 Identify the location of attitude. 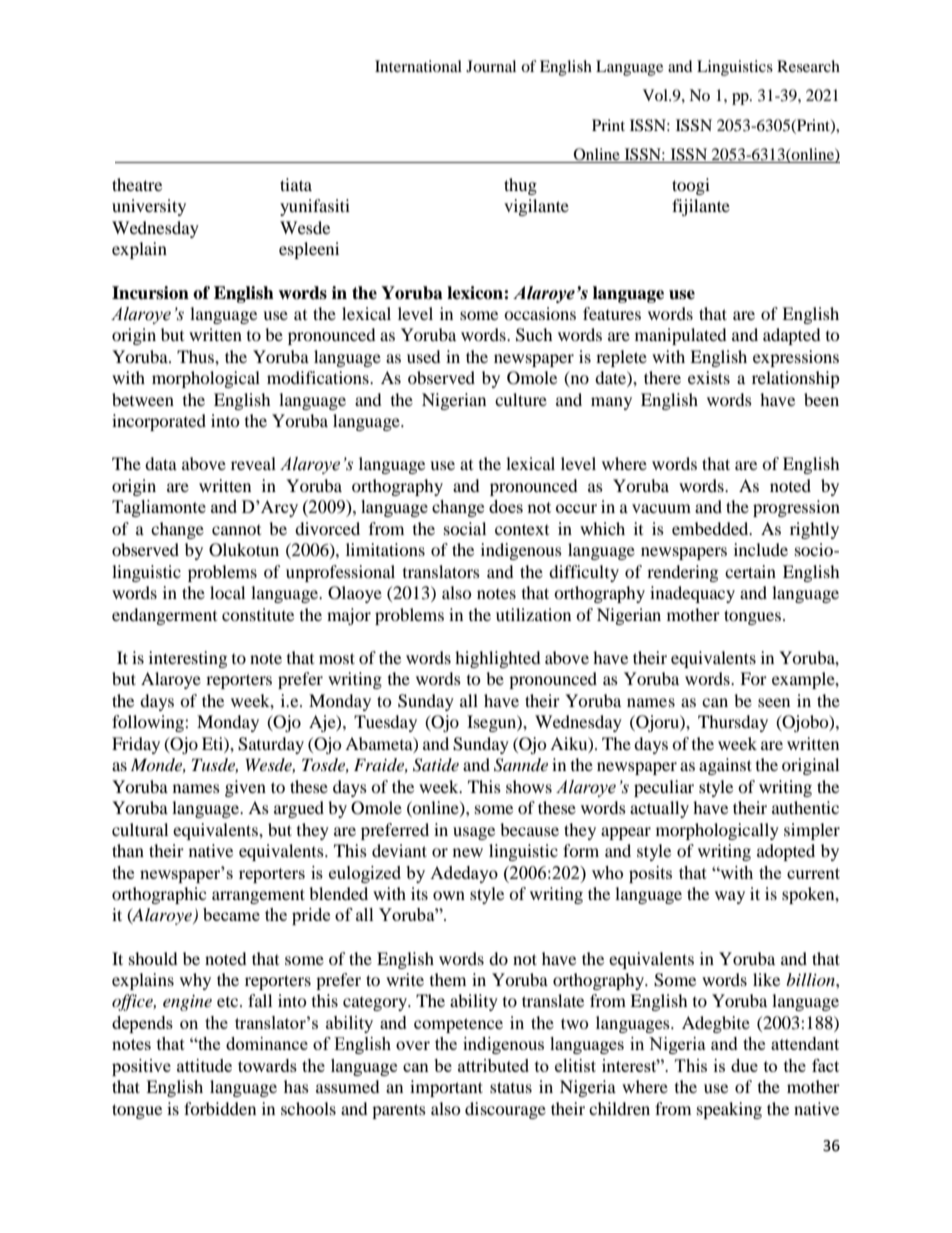
(204, 1065).
